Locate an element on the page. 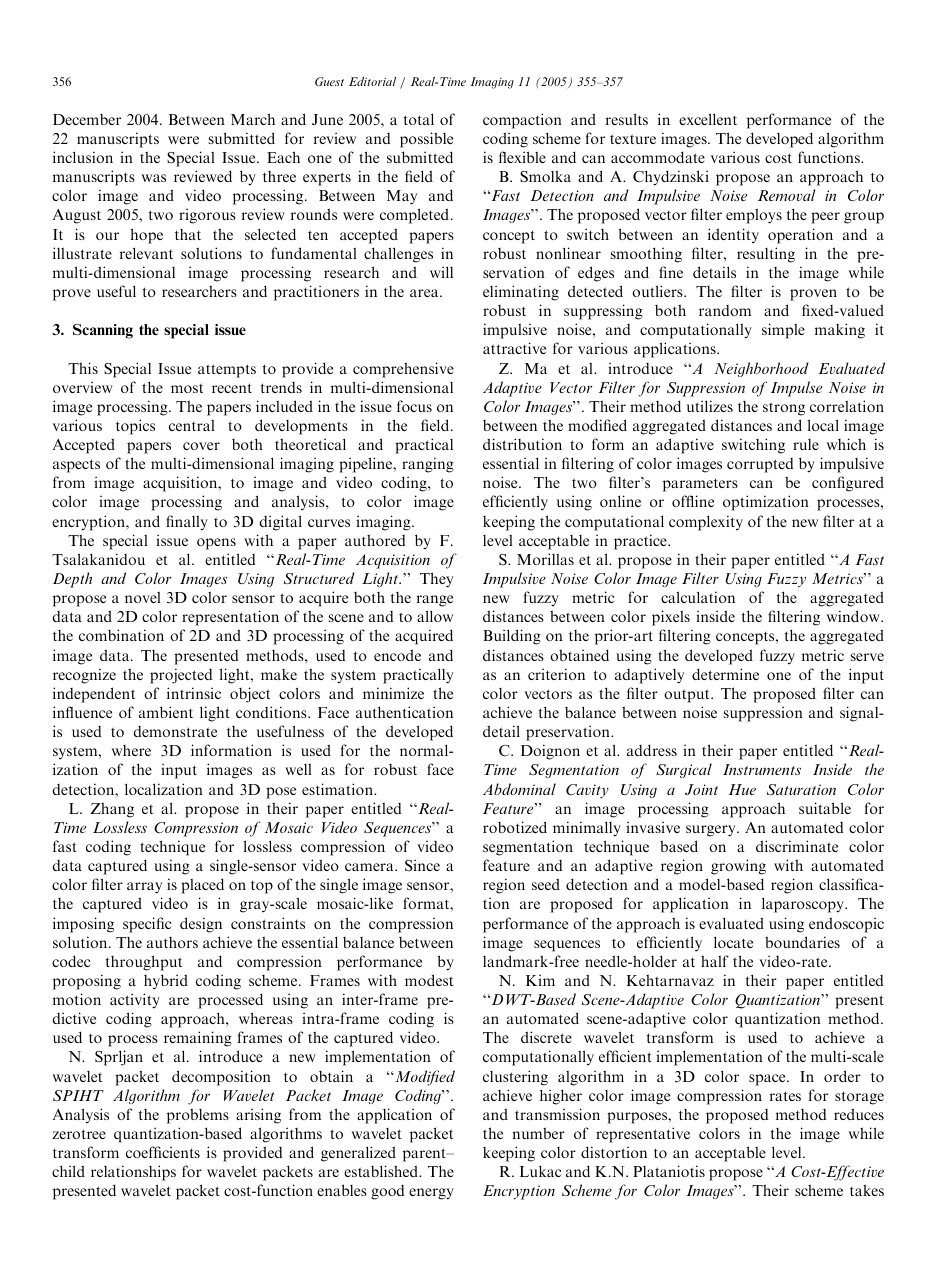 The width and height of the document is (952, 1271). takes is located at coordinates (867, 1190).
